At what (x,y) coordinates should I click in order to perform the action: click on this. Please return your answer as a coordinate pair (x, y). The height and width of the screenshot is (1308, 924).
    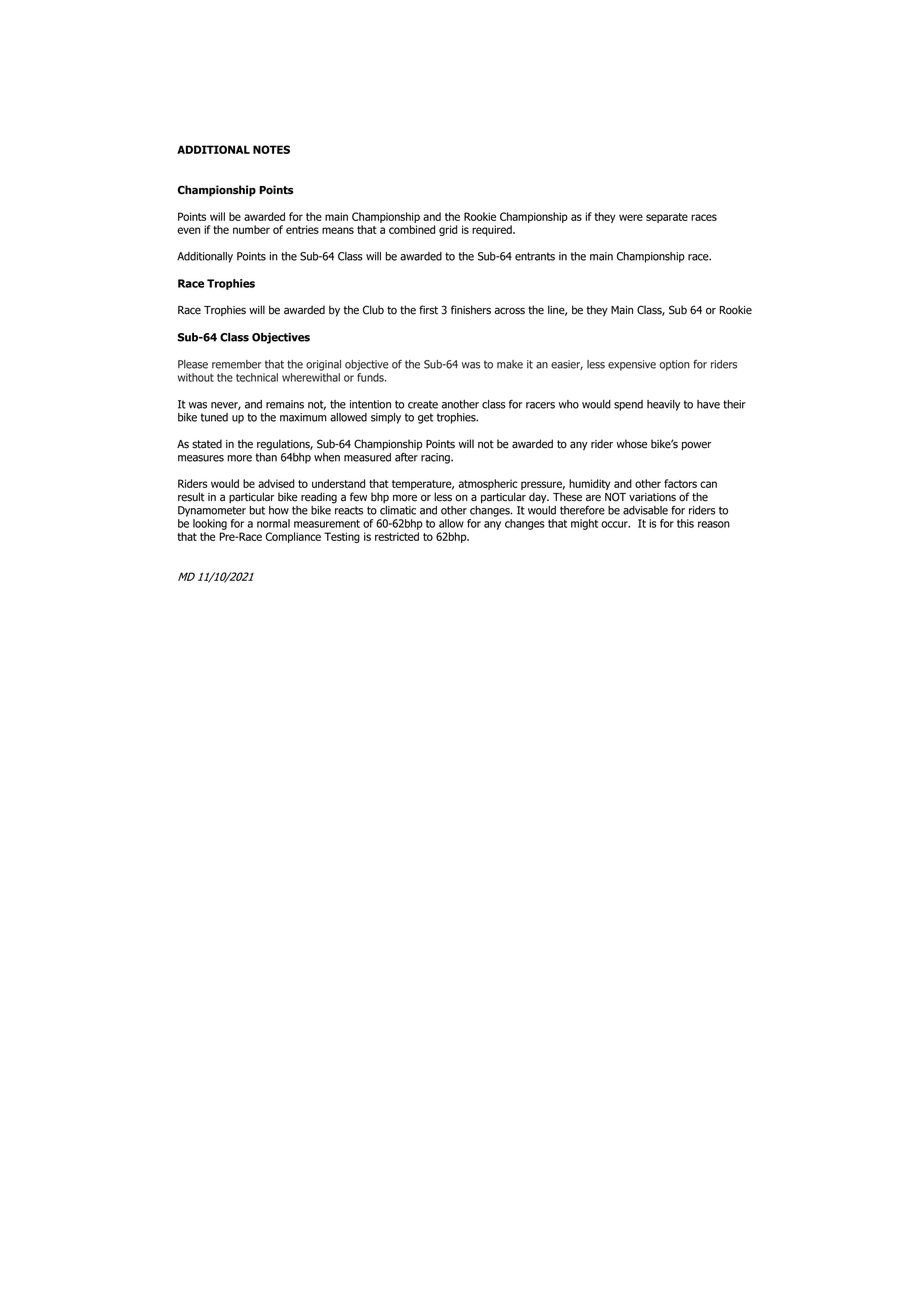
    Looking at the image, I should click on (685, 523).
